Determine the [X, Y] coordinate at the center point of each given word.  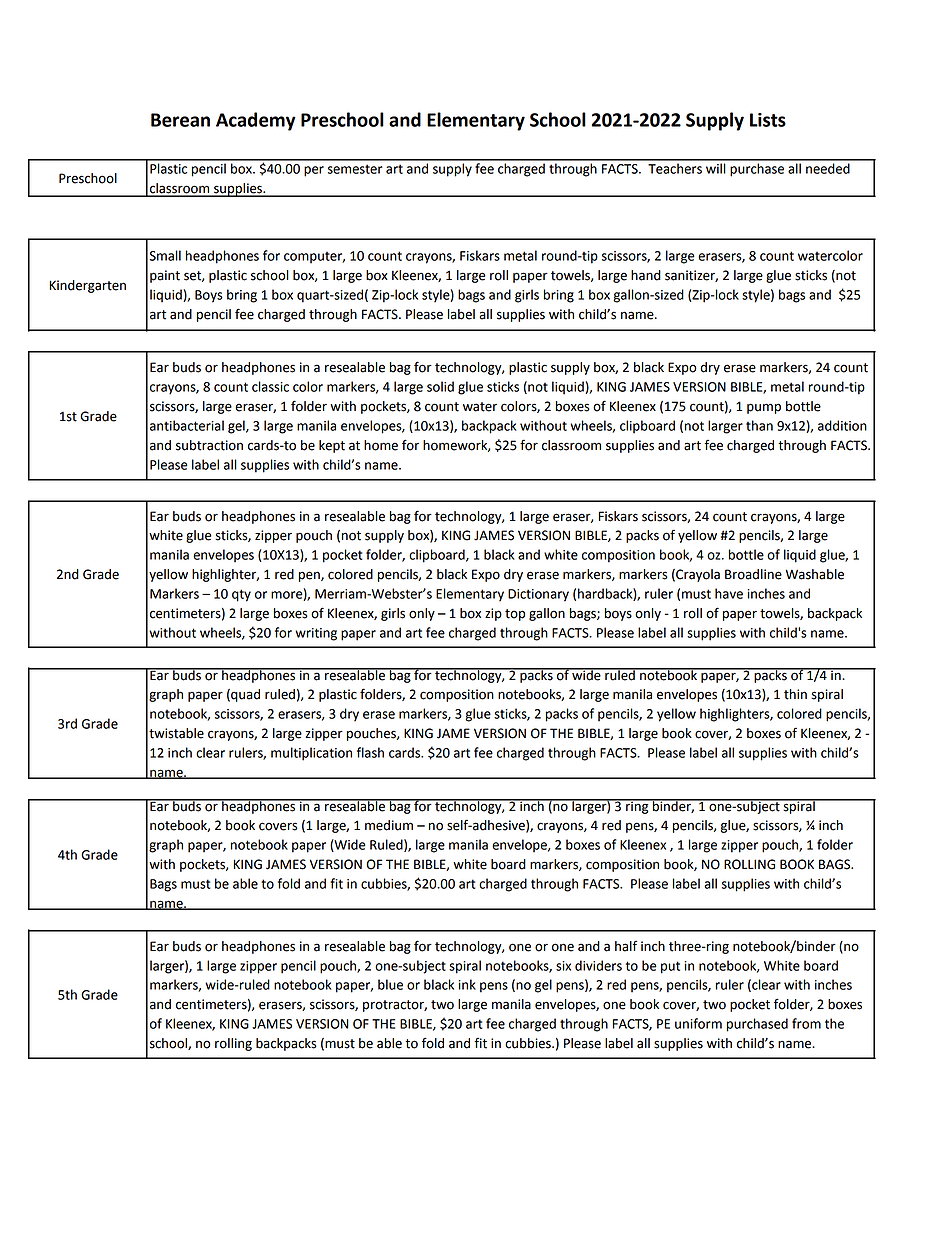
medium [389, 825]
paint [165, 276]
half [626, 946]
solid [440, 386]
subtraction [209, 445]
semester [355, 169]
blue [390, 984]
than [759, 425]
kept [332, 446]
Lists [768, 120]
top [515, 615]
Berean [180, 120]
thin [795, 694]
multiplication [311, 754]
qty [241, 595]
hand [646, 275]
